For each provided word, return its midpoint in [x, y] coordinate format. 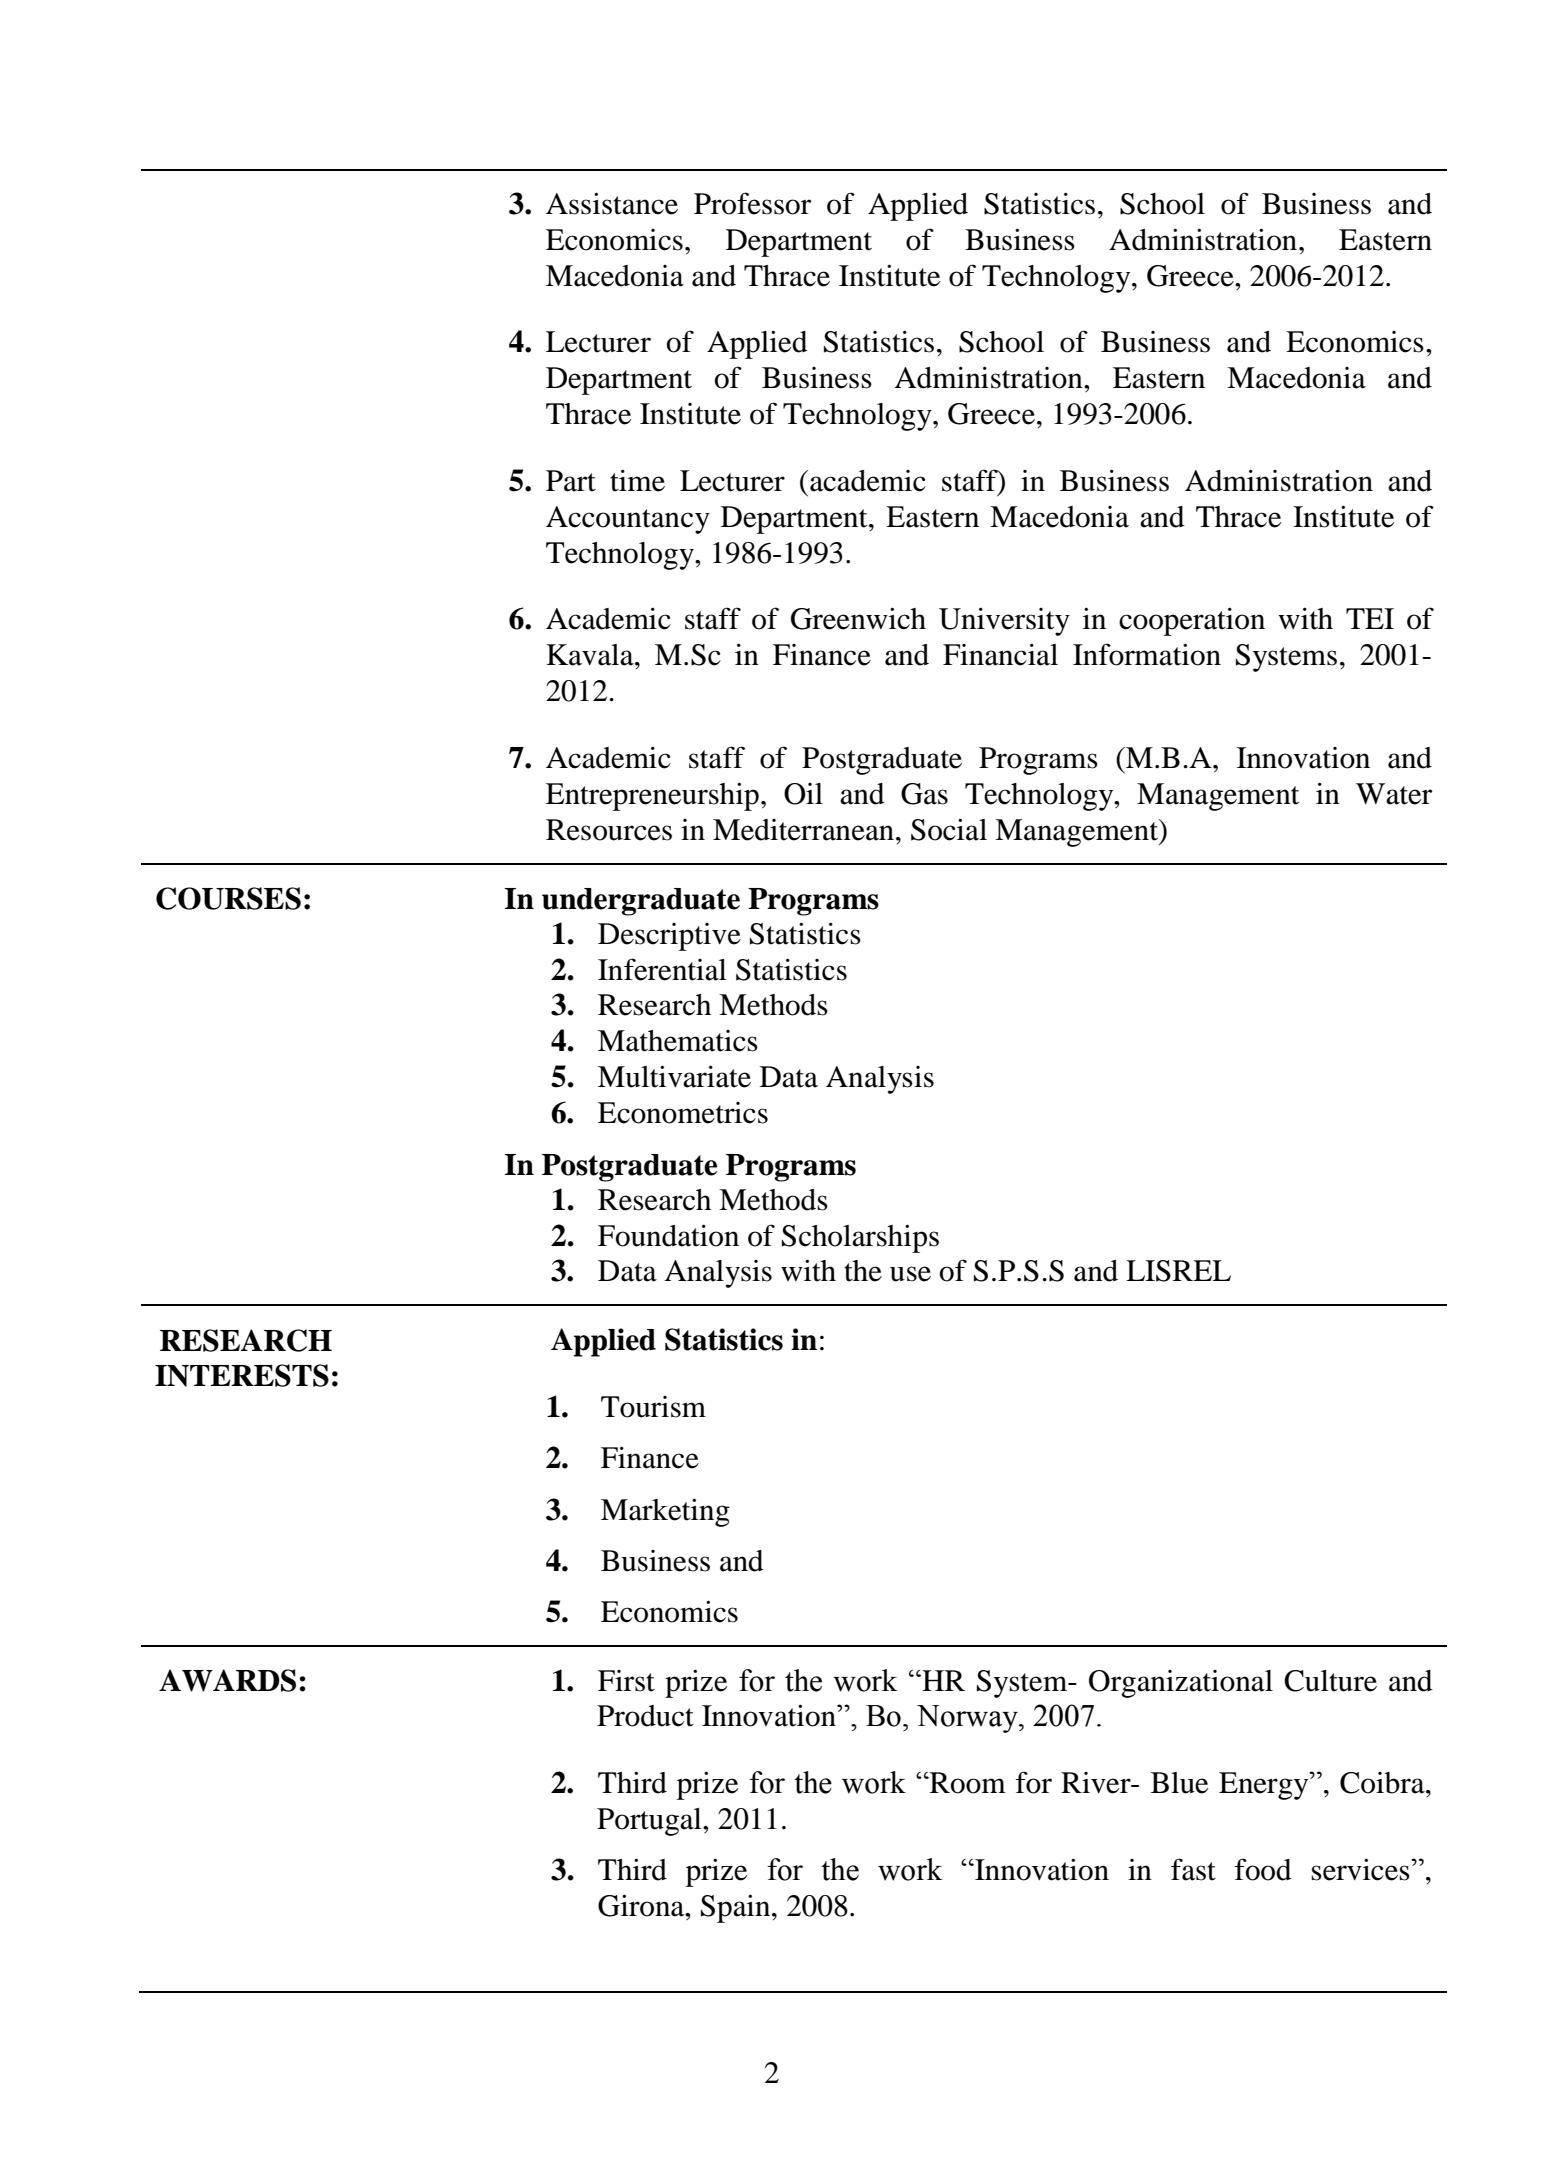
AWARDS [227, 1680]
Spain [737, 1908]
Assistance [612, 203]
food [1263, 1869]
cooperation [1192, 621]
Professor [752, 203]
